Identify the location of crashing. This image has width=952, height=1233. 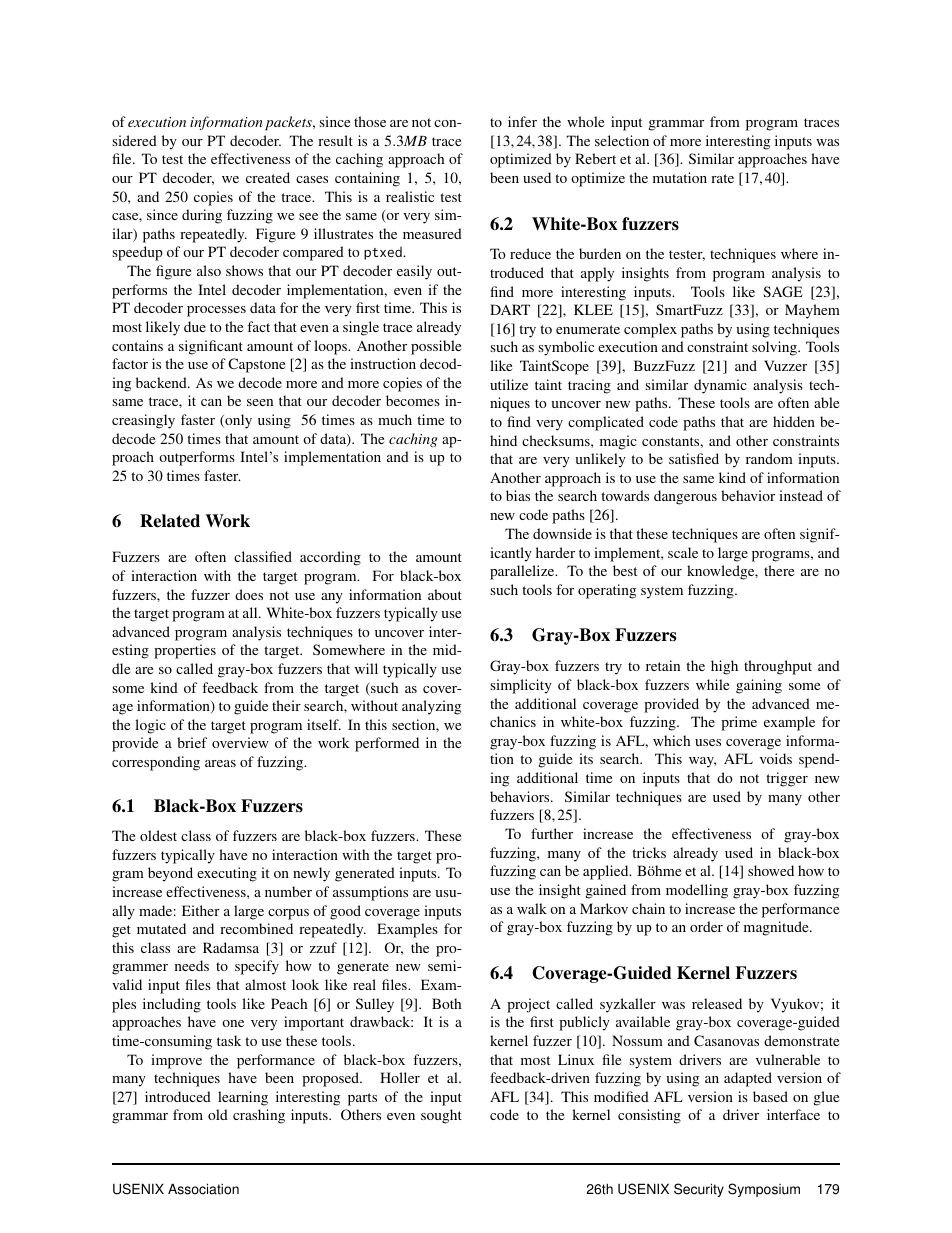
(259, 1116).
